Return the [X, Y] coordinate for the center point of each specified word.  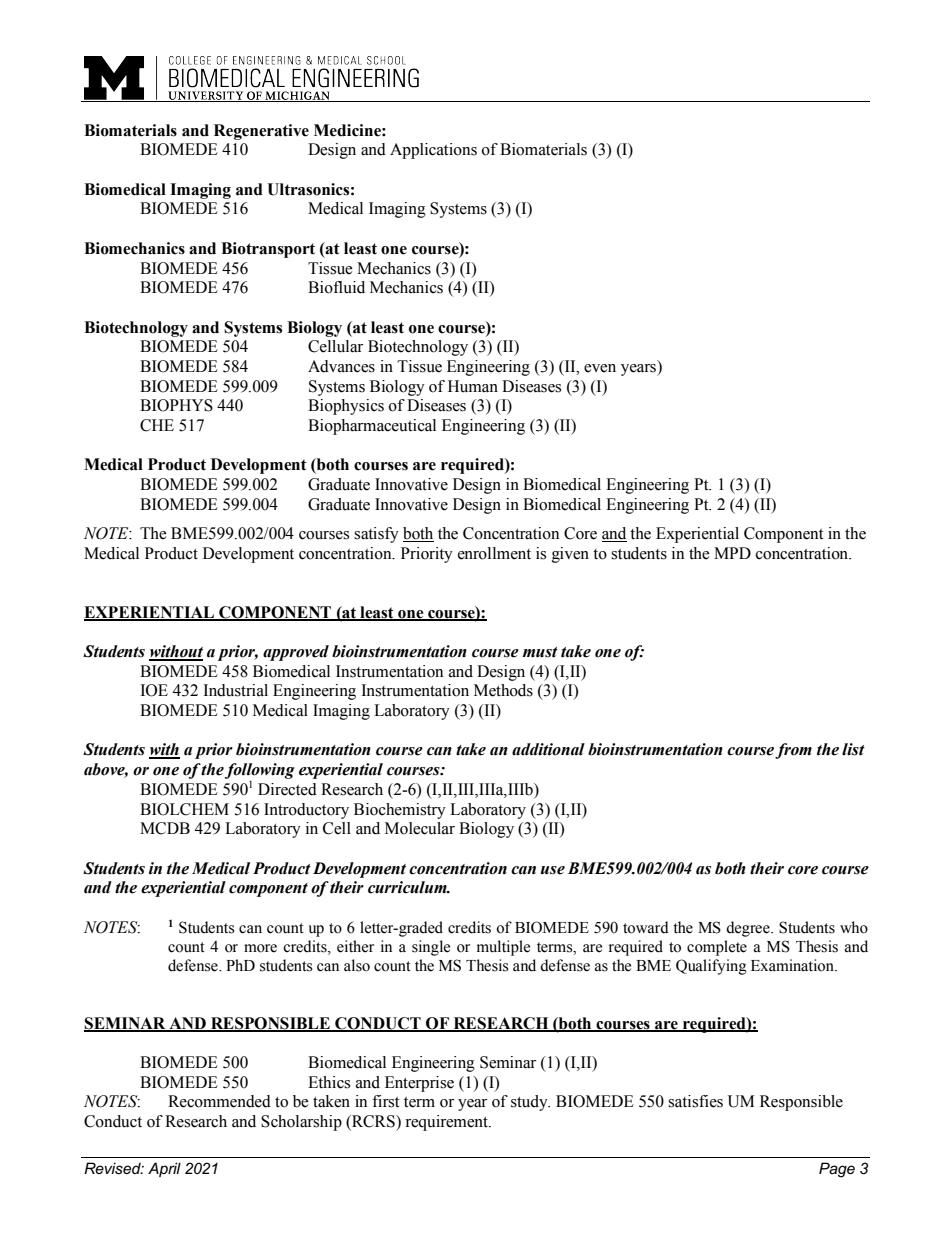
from [793, 751]
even [600, 368]
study [530, 1103]
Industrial [235, 690]
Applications [433, 151]
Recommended [219, 1101]
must [540, 652]
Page [837, 1170]
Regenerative [261, 132]
